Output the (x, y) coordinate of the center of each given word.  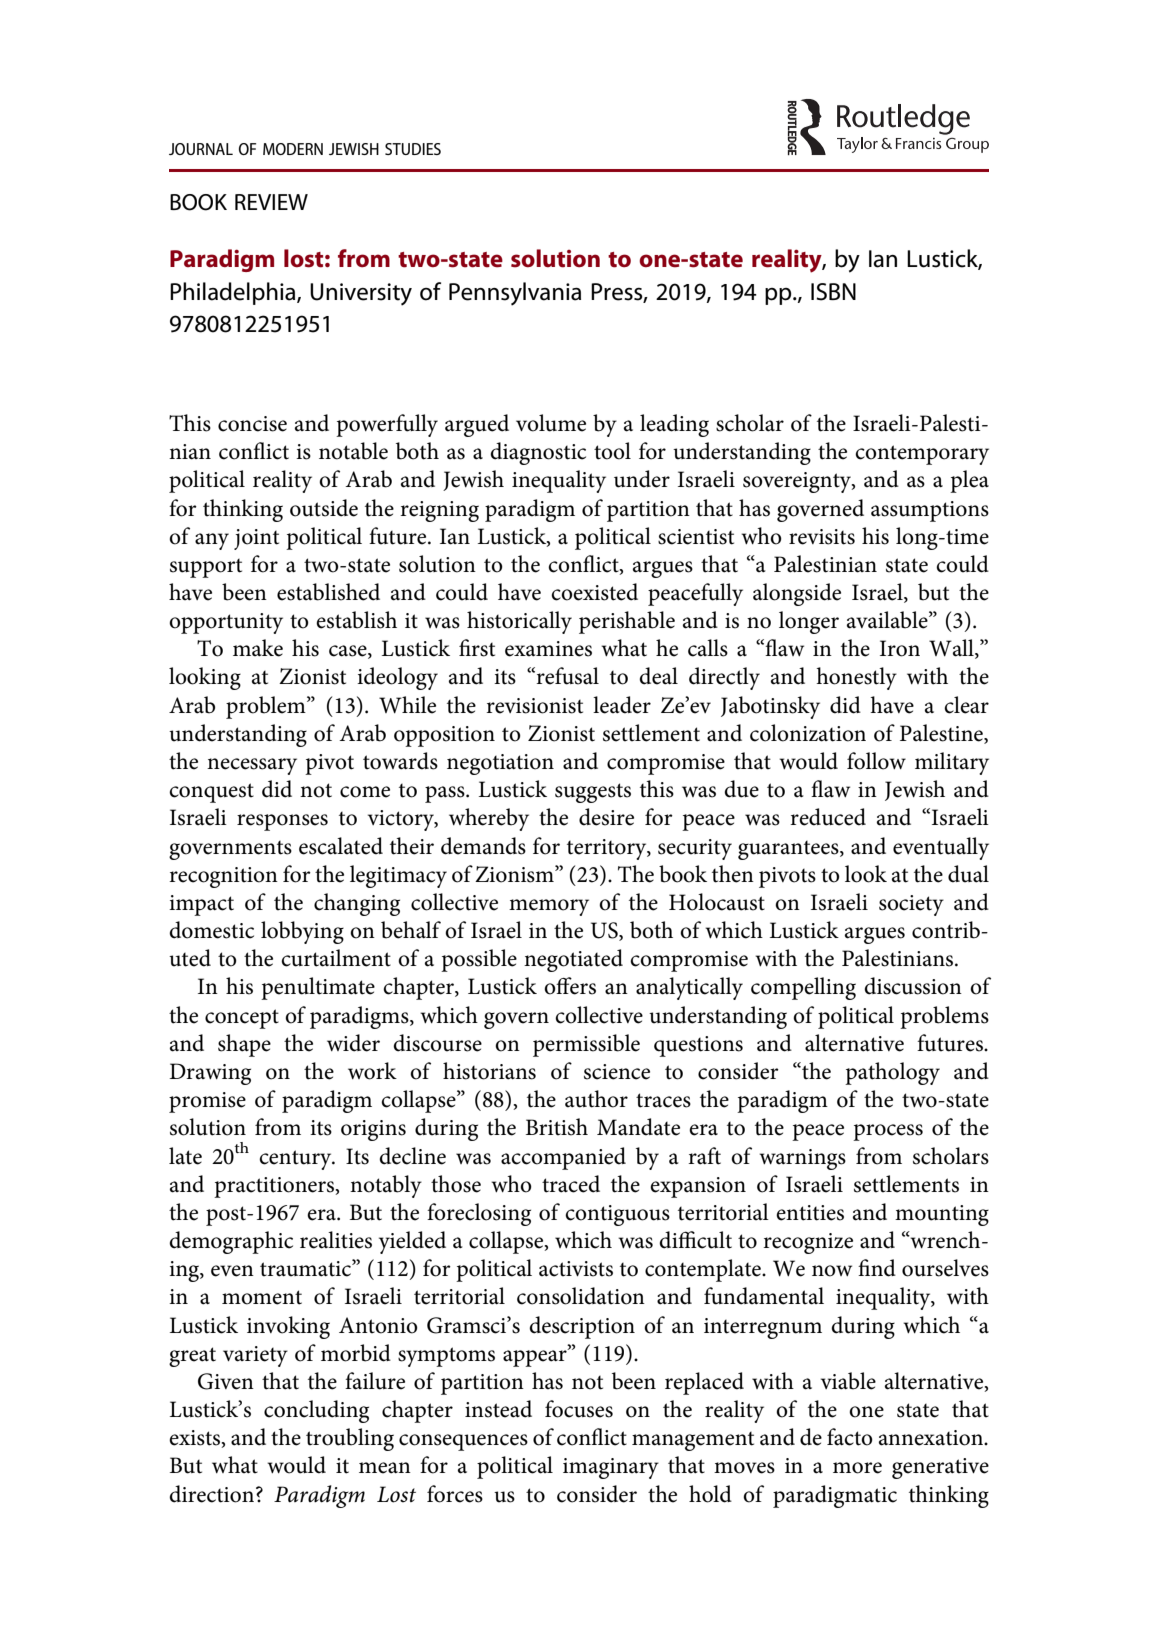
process (888, 1132)
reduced (828, 817)
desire (606, 817)
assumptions (930, 511)
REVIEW (271, 202)
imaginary (611, 1468)
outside (324, 508)
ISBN (833, 292)
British (557, 1127)
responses (282, 822)
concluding (316, 1411)
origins (373, 1130)
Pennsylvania (515, 294)
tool (612, 451)
